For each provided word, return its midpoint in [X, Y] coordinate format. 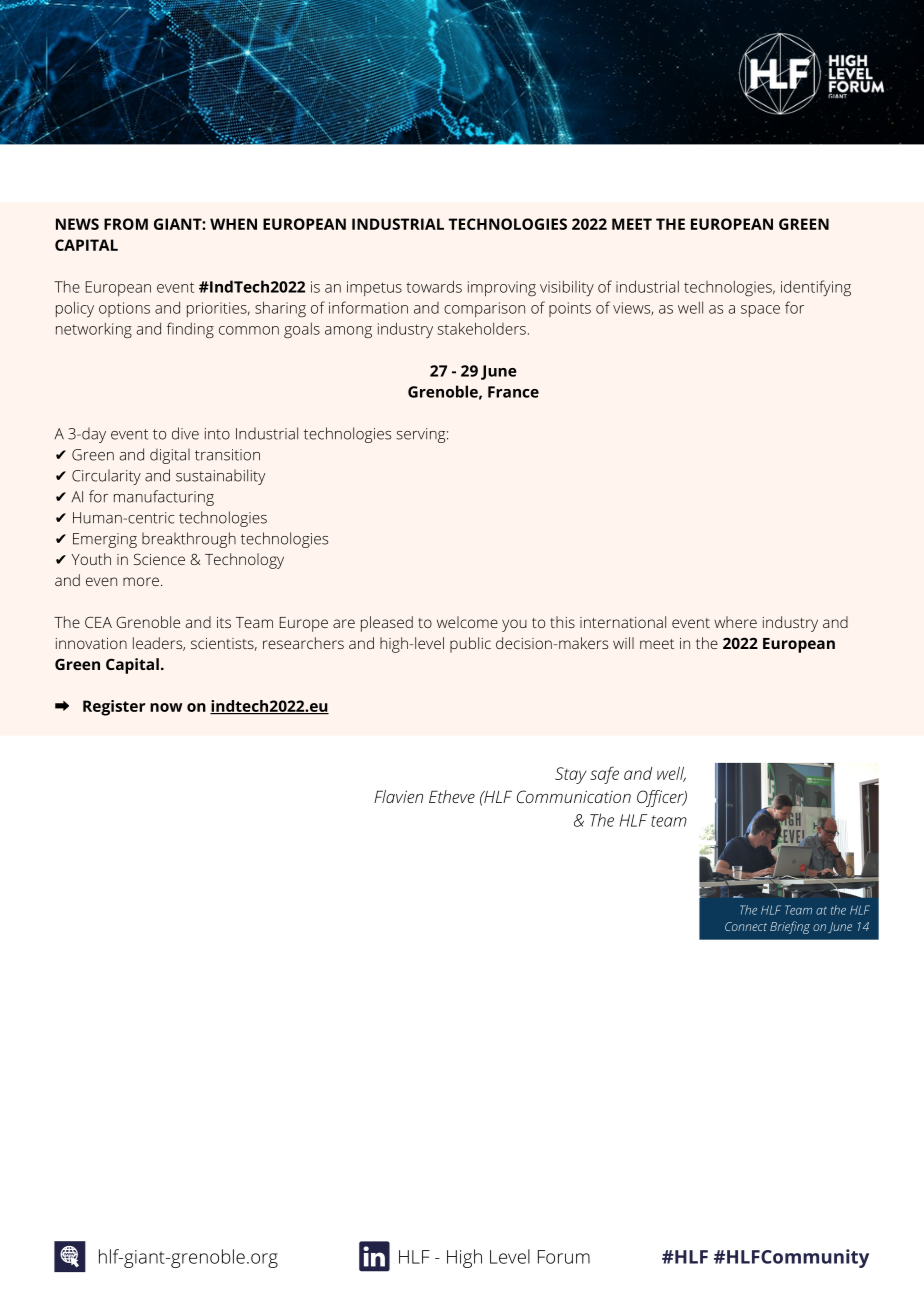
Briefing [790, 927]
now [166, 707]
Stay [571, 775]
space [760, 311]
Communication [574, 796]
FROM [126, 224]
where [735, 622]
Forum [564, 1257]
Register [114, 708]
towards [434, 286]
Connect [746, 926]
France [513, 392]
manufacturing [164, 498]
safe [604, 775]
